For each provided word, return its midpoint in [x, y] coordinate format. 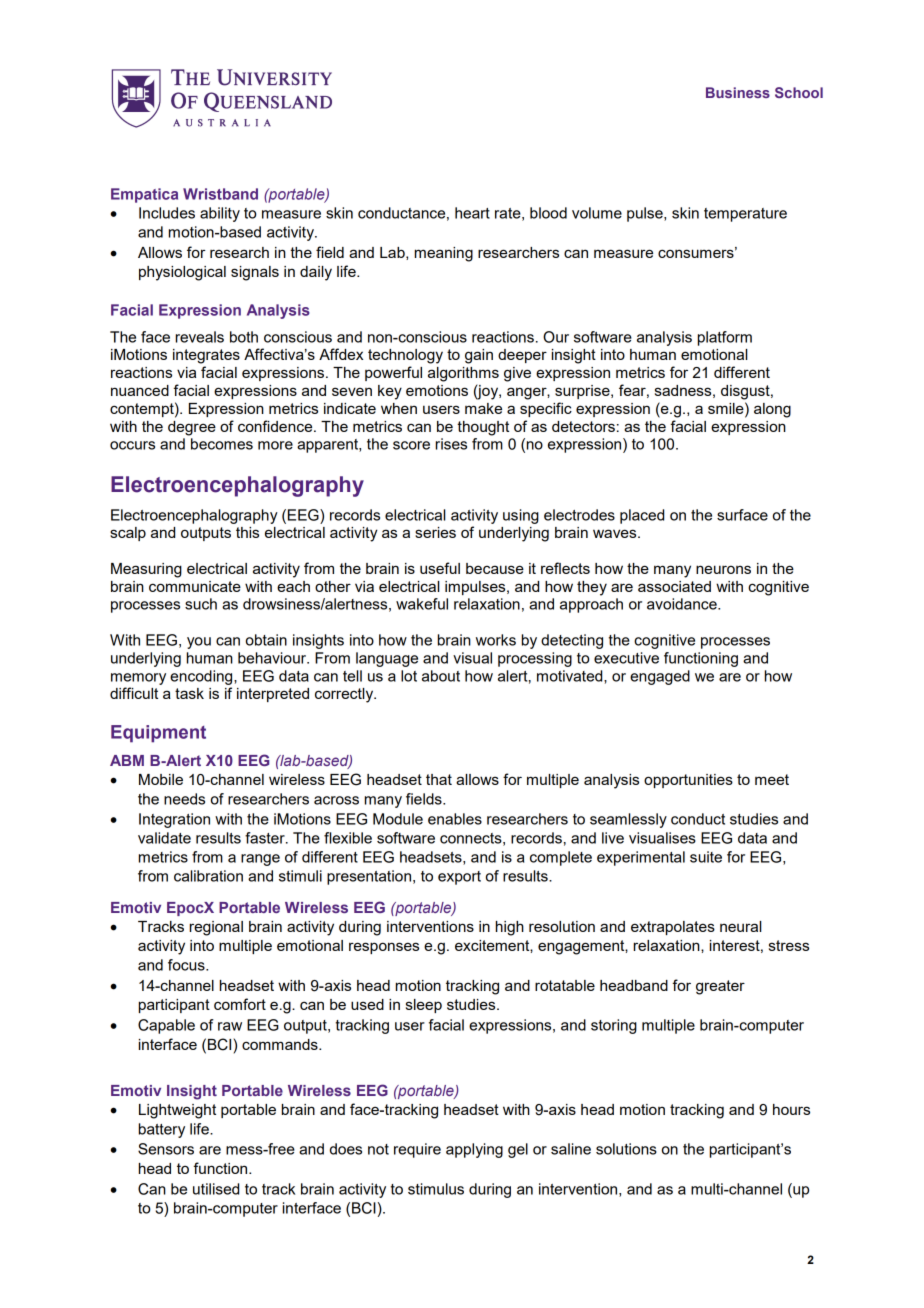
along [772, 410]
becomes [222, 444]
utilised [216, 1189]
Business [738, 92]
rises [451, 444]
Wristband [220, 194]
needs [184, 799]
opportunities [688, 781]
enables [455, 819]
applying [474, 1150]
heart [472, 213]
